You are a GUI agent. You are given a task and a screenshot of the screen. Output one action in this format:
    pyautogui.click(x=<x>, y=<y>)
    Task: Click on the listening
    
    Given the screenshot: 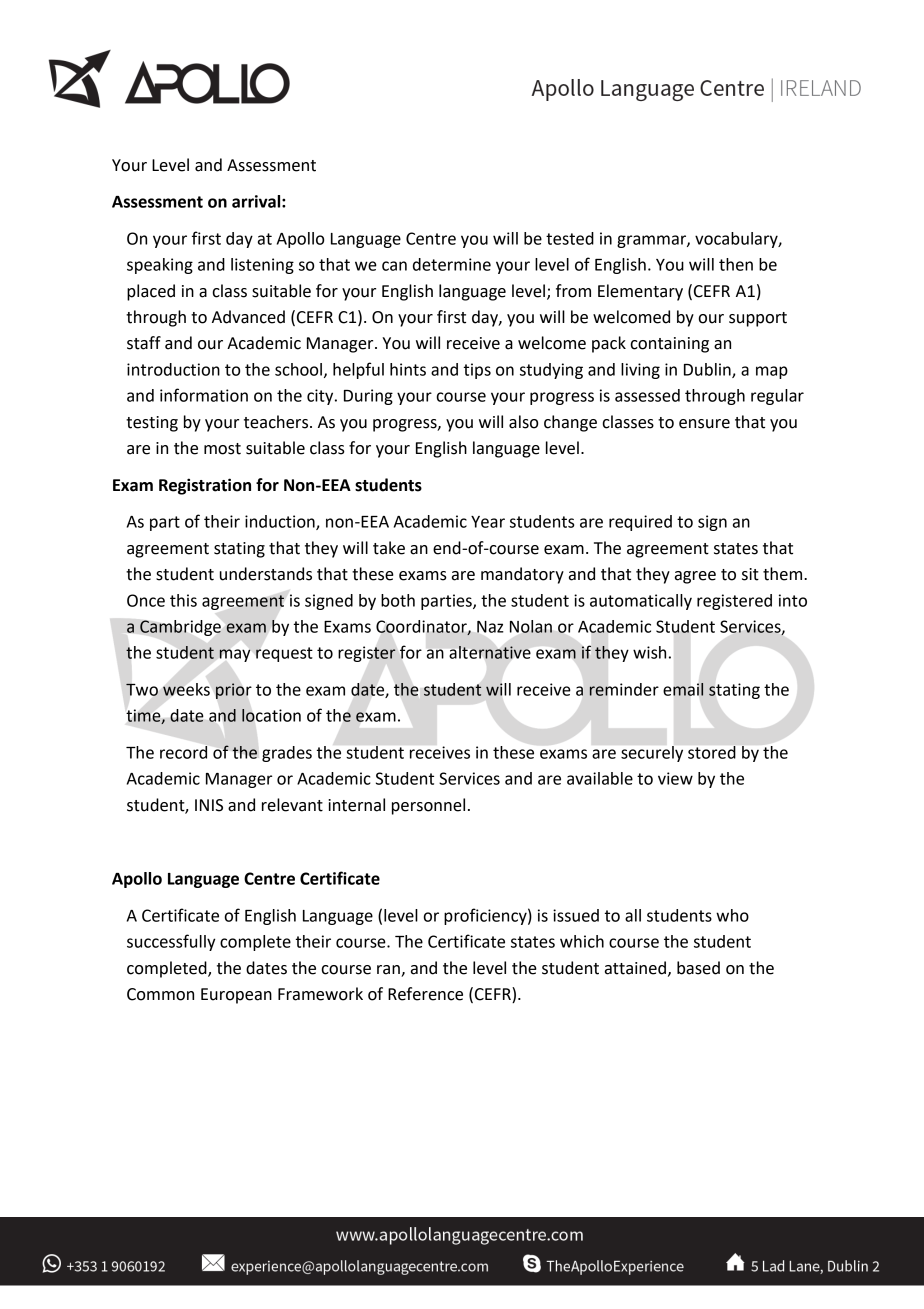 What is the action you would take?
    pyautogui.click(x=262, y=266)
